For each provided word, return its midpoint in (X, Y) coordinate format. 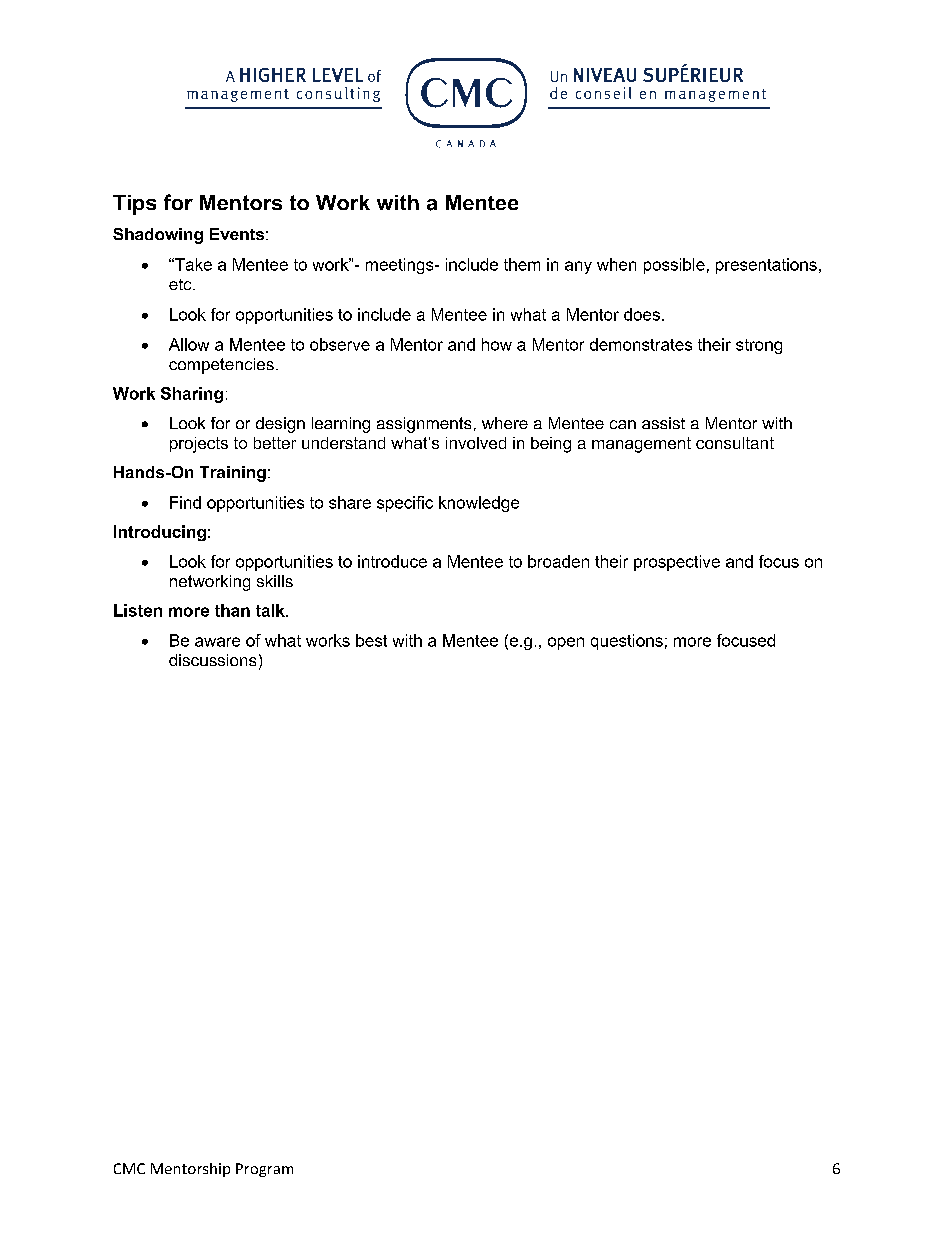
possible (674, 266)
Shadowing (158, 236)
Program (264, 1170)
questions (627, 642)
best (371, 640)
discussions (212, 660)
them (522, 264)
